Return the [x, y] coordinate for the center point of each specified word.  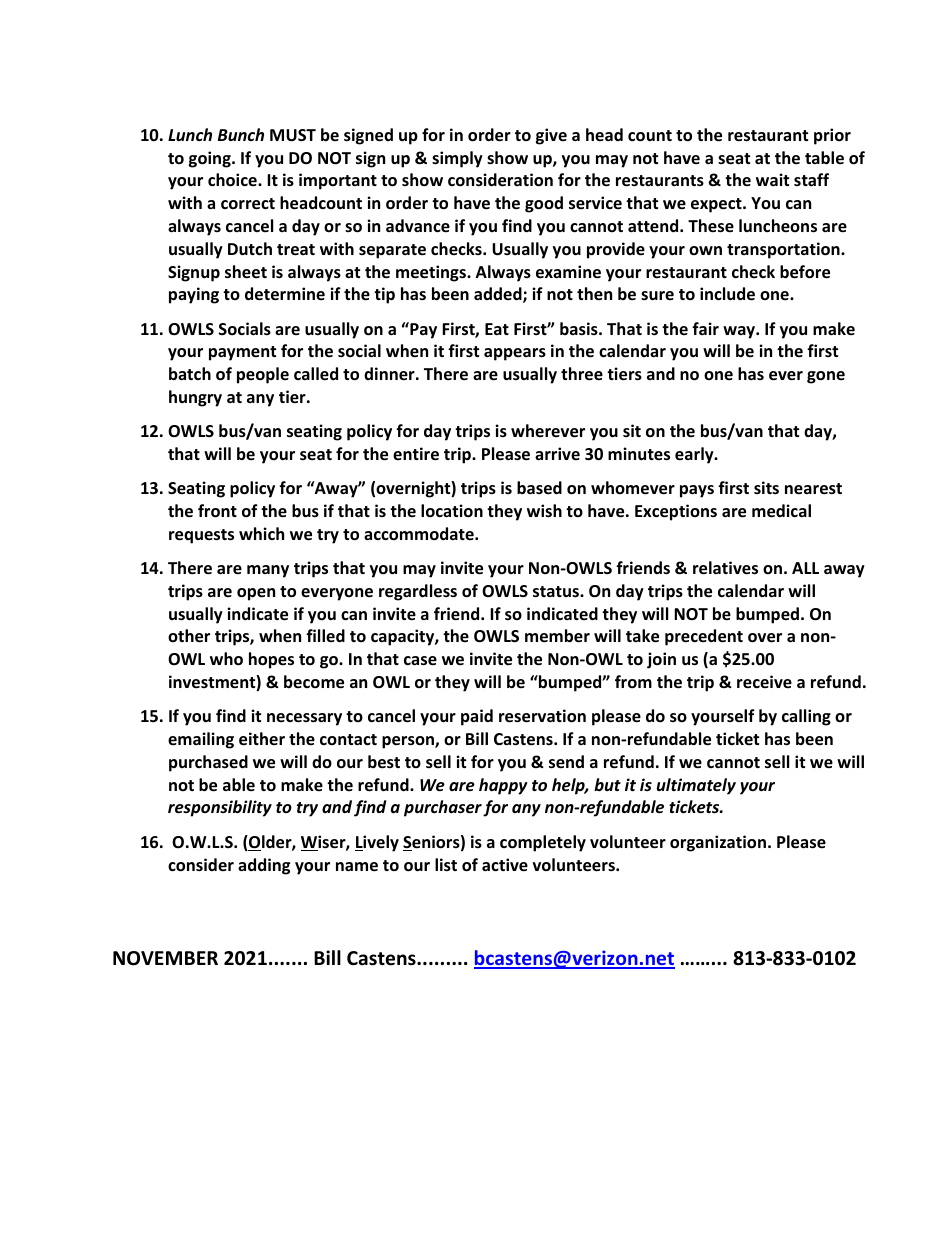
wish [544, 510]
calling [806, 717]
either [262, 739]
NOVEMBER [165, 958]
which [261, 533]
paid [477, 717]
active [505, 865]
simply [457, 159]
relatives [725, 568]
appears [515, 354]
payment [242, 353]
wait [772, 179]
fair [705, 328]
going [211, 159]
